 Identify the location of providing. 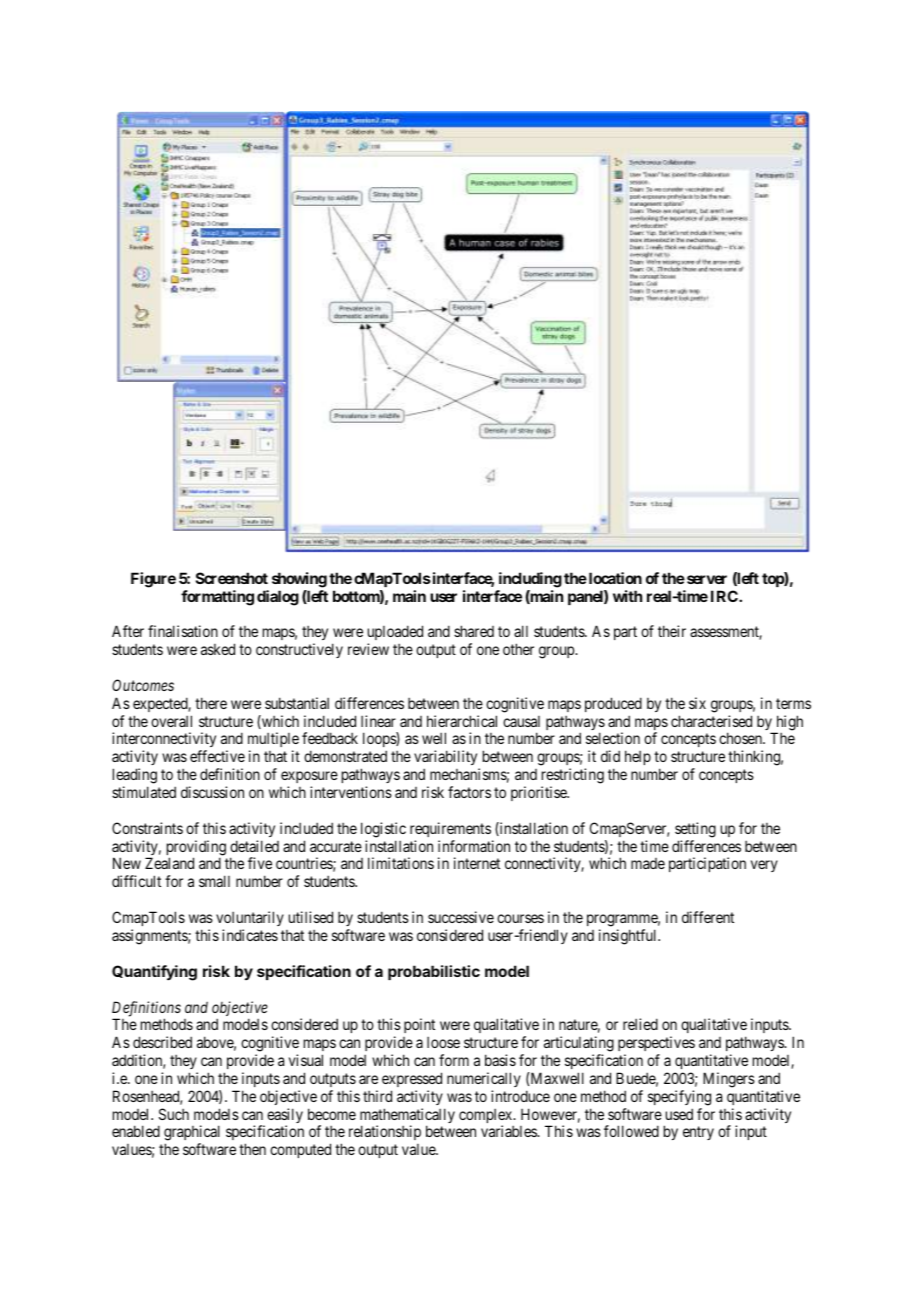
(196, 849).
